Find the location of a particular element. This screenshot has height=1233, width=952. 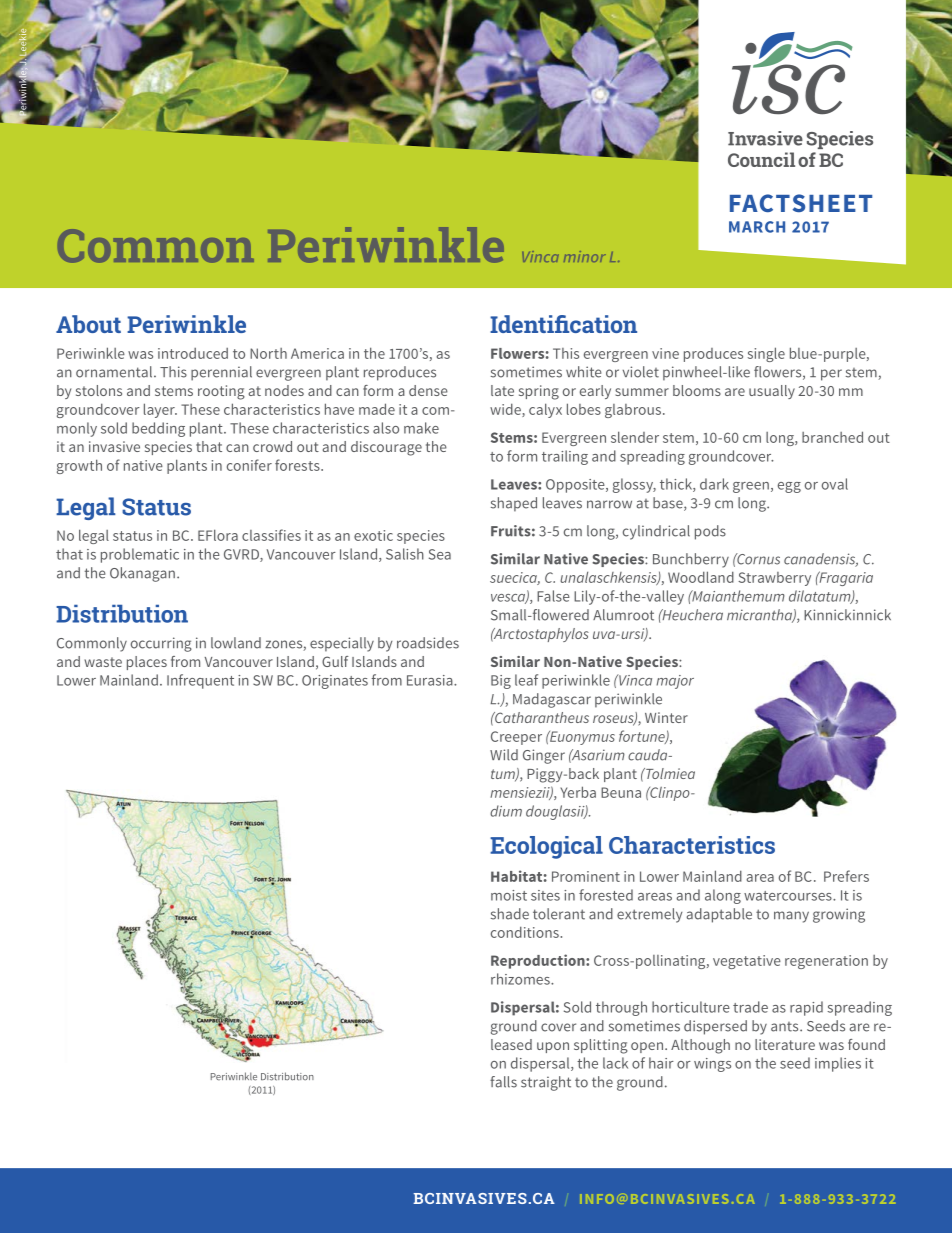

problematic is located at coordinates (140, 555).
